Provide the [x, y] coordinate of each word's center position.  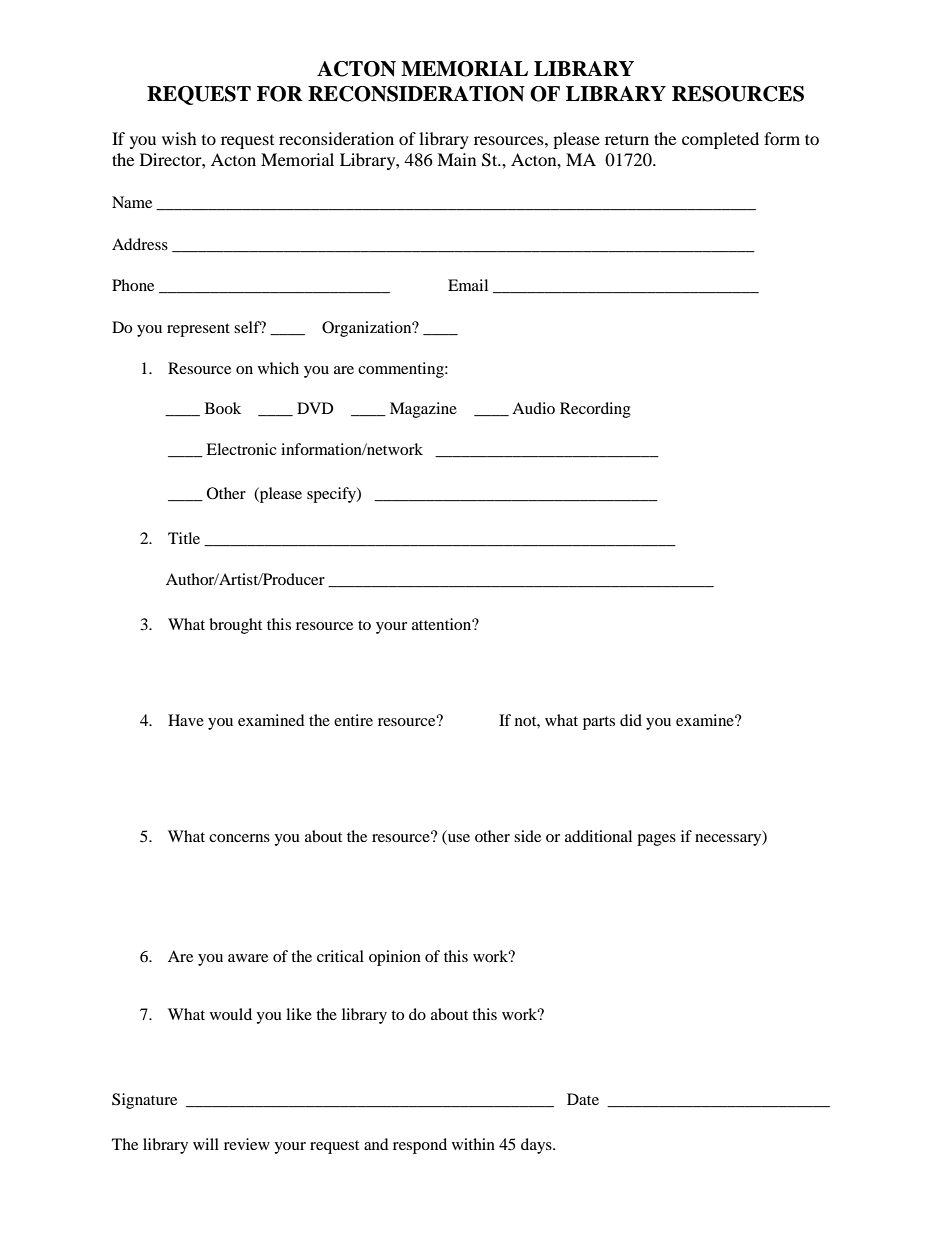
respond [420, 1146]
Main [456, 159]
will [206, 1144]
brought [235, 626]
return [627, 139]
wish [179, 138]
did [631, 720]
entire [353, 720]
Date [583, 1099]
